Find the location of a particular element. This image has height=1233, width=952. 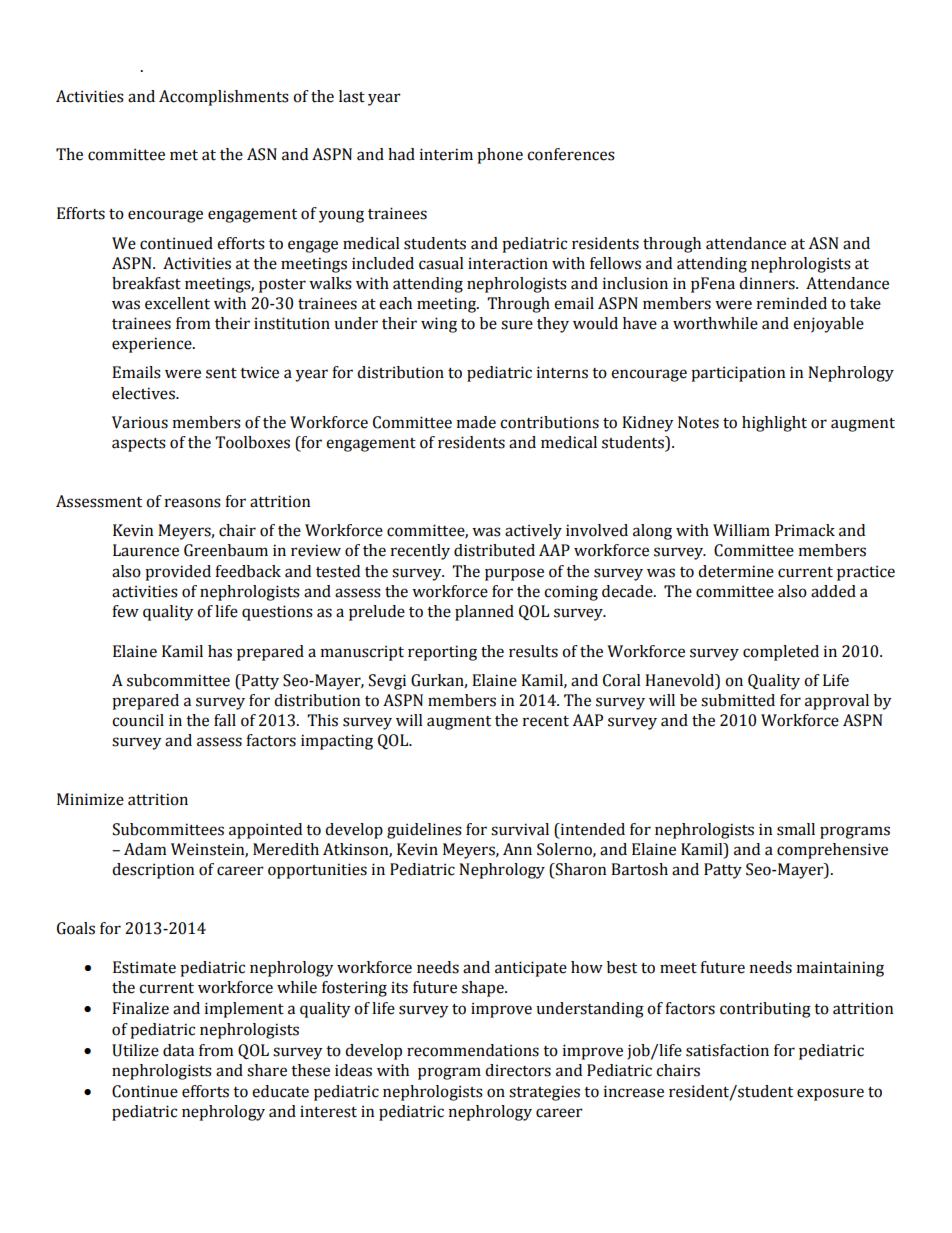

wing is located at coordinates (439, 325).
